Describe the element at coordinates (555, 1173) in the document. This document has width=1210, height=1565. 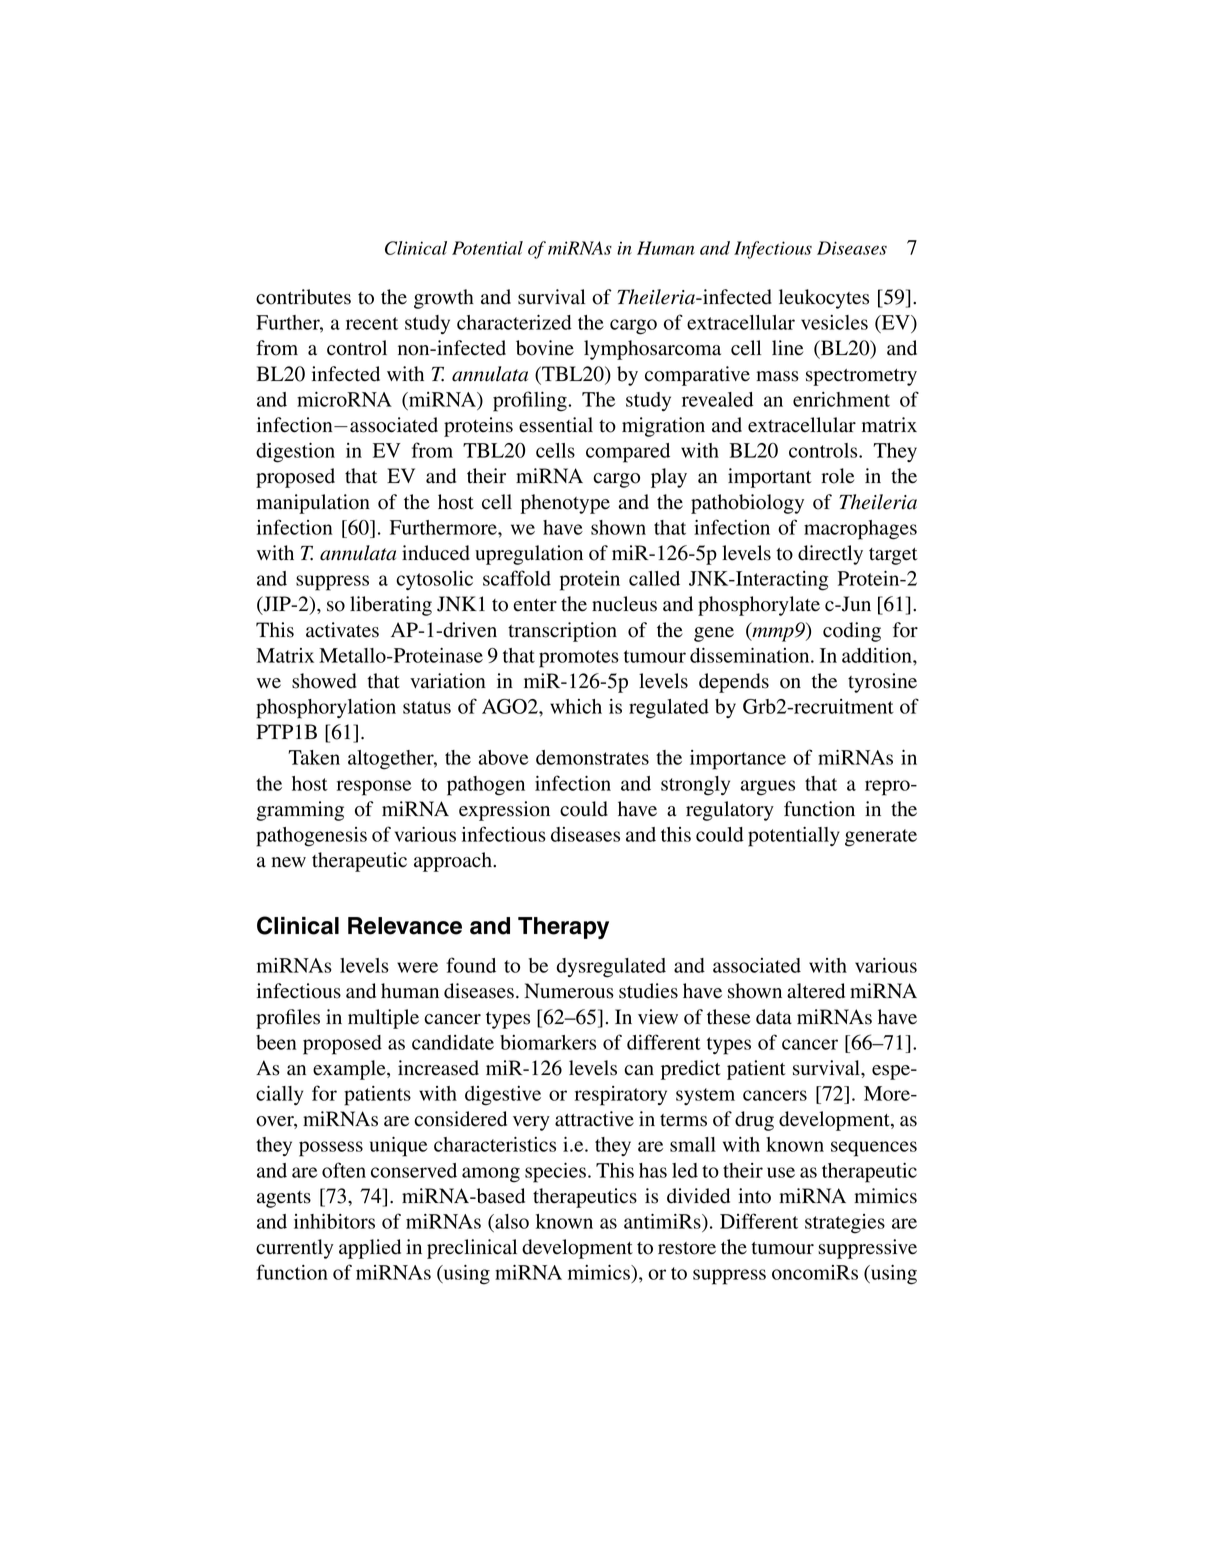
I see `species` at that location.
